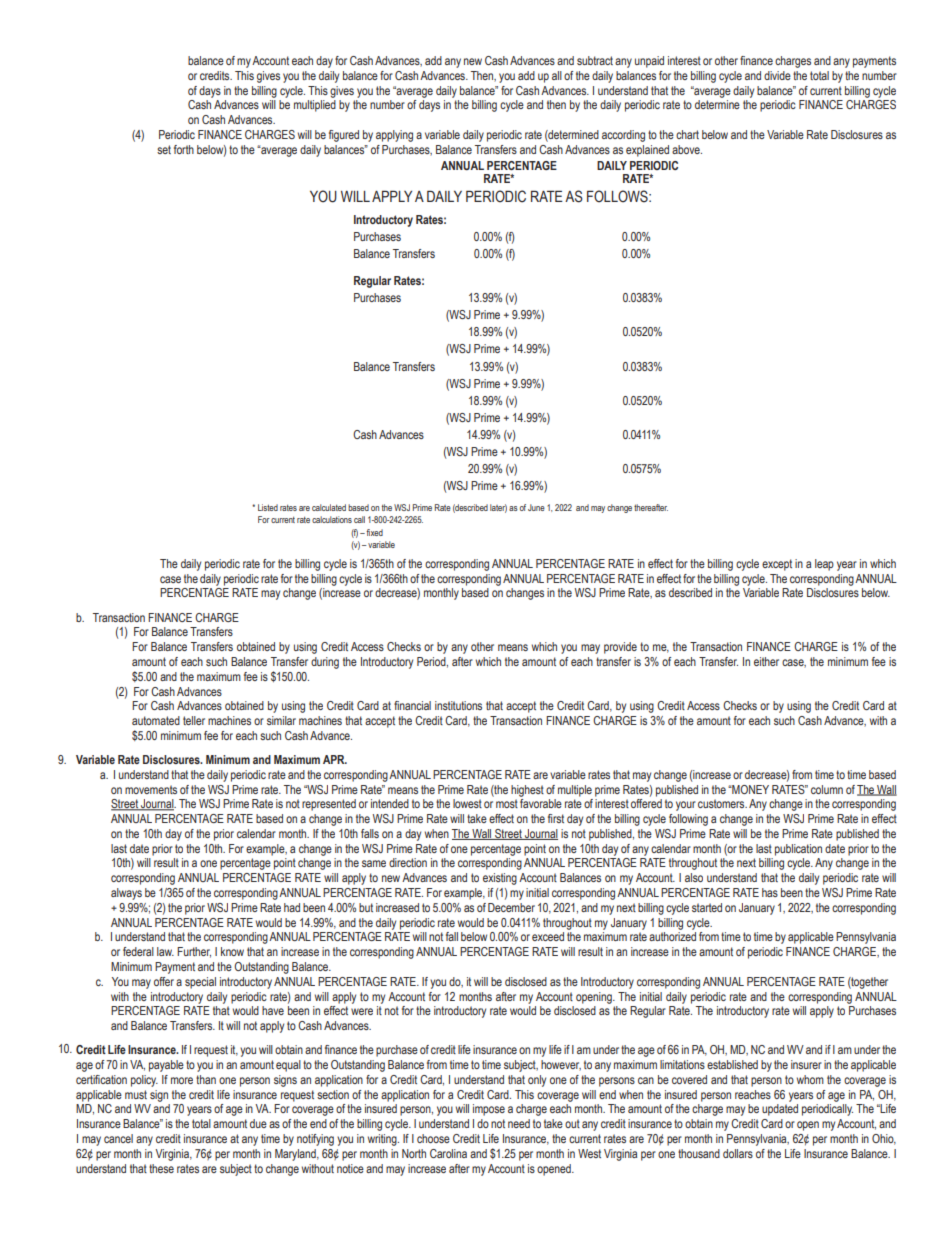 This page has width=952, height=1233. Describe the element at coordinates (126, 894) in the page. I see `always` at that location.
